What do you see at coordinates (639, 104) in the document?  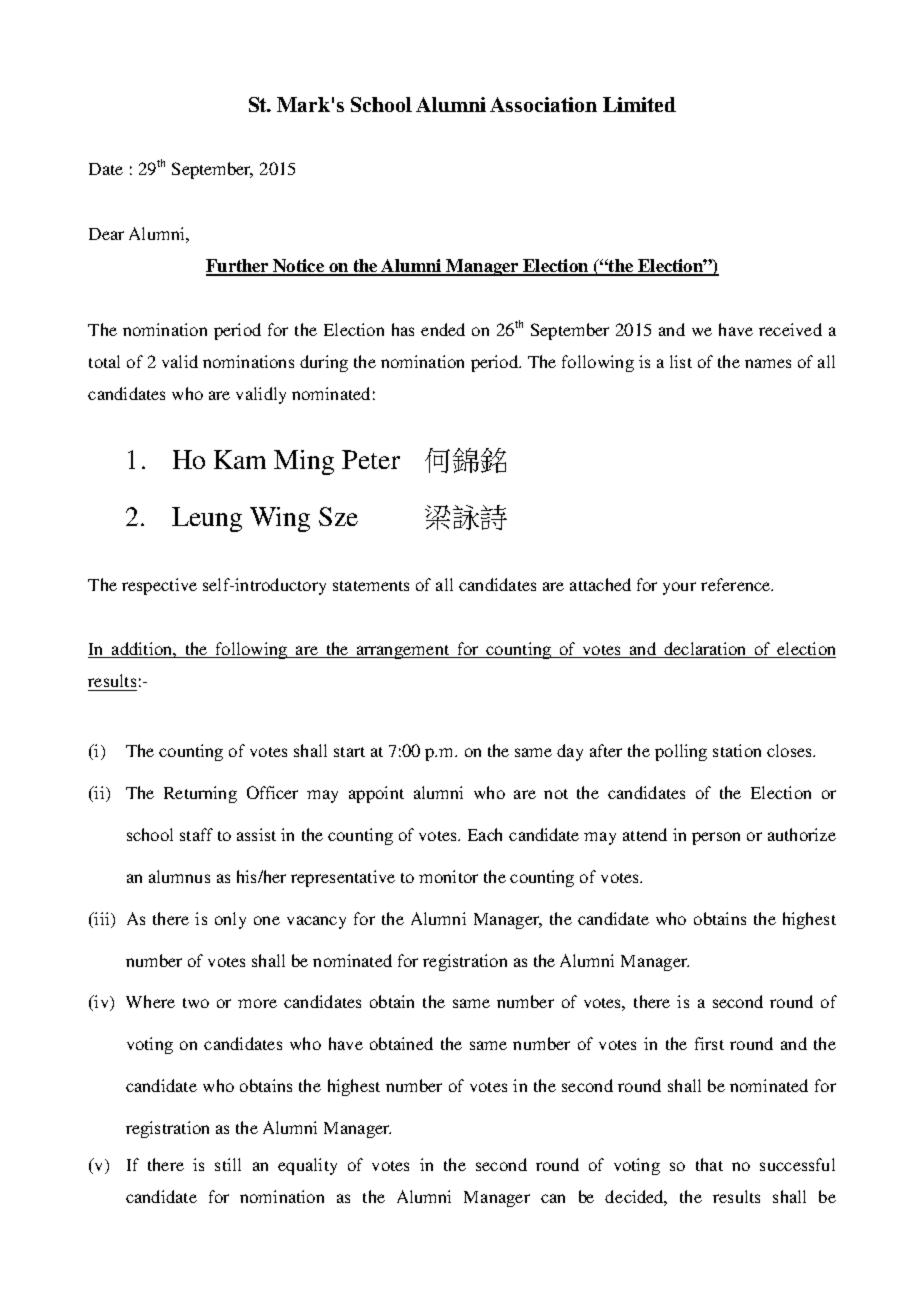 I see `Limited` at bounding box center [639, 104].
